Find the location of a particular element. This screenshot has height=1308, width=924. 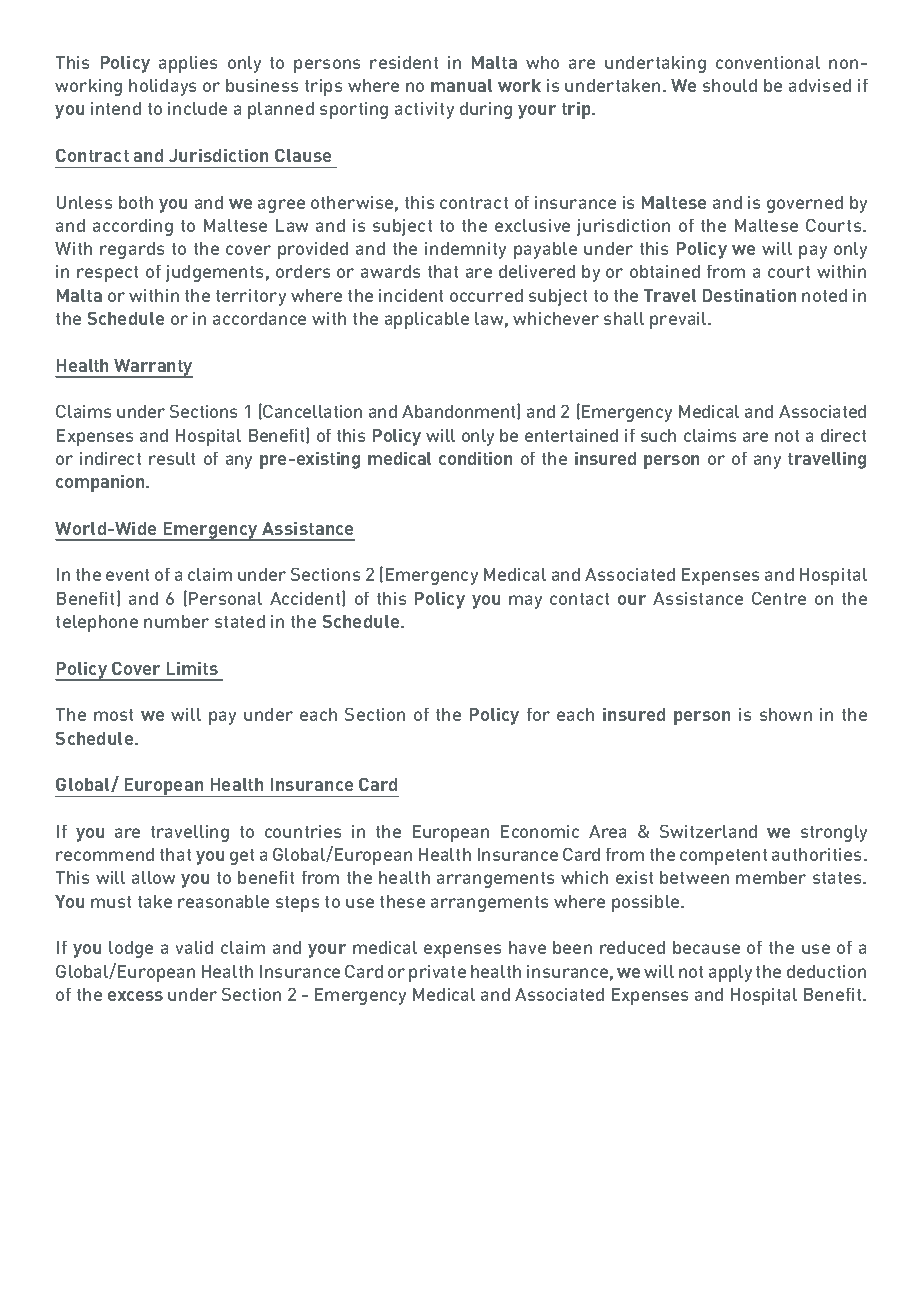

territory is located at coordinates (251, 297).
